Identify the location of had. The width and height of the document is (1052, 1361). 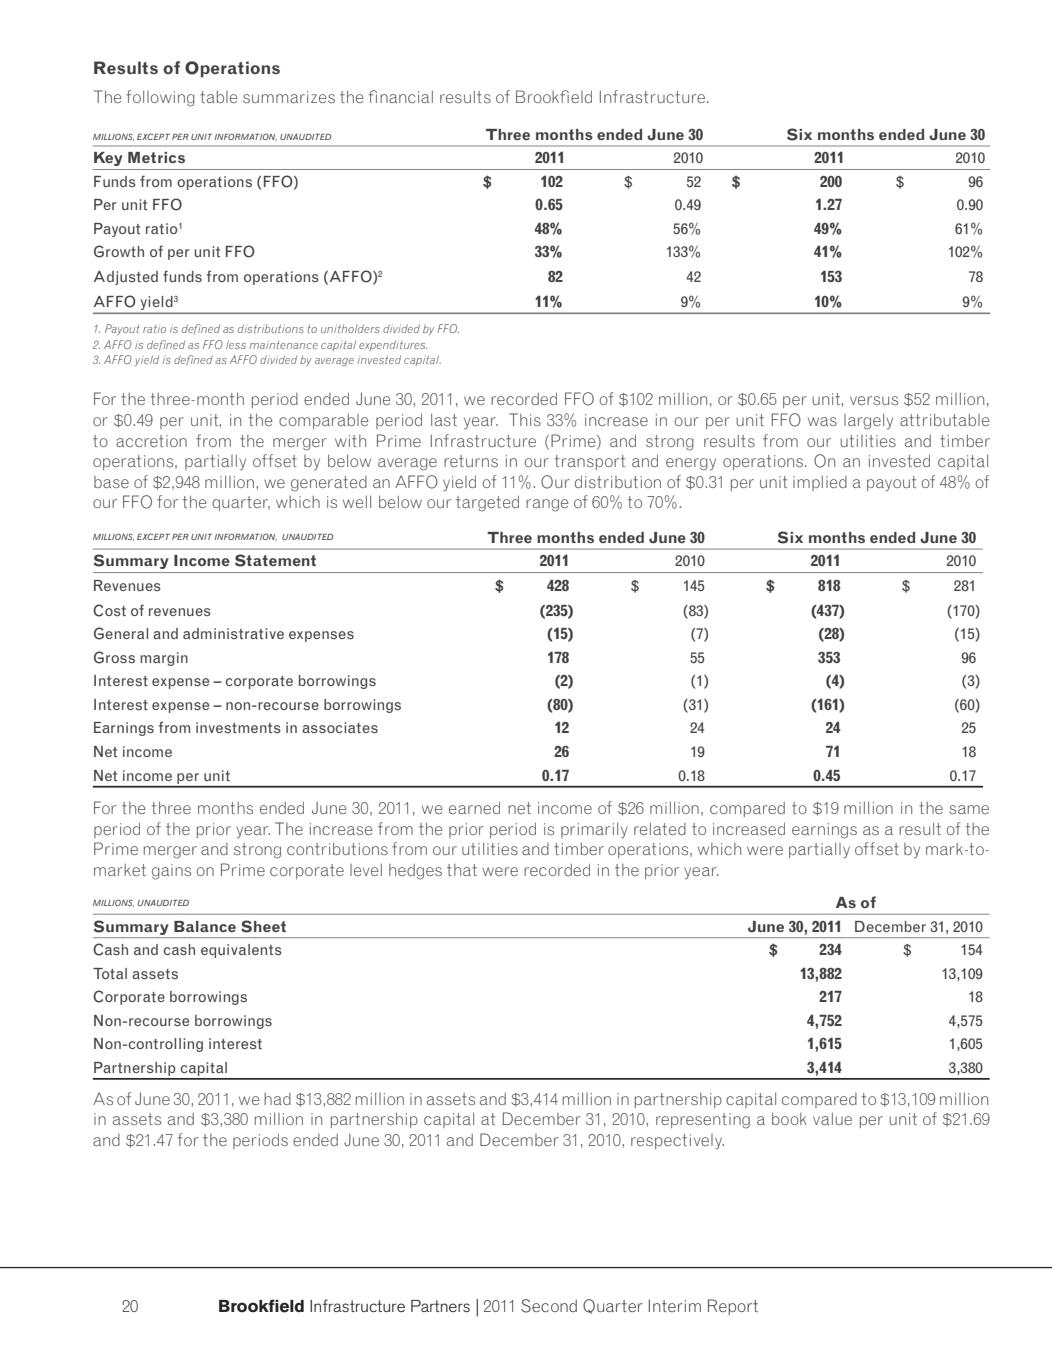
(277, 1099).
